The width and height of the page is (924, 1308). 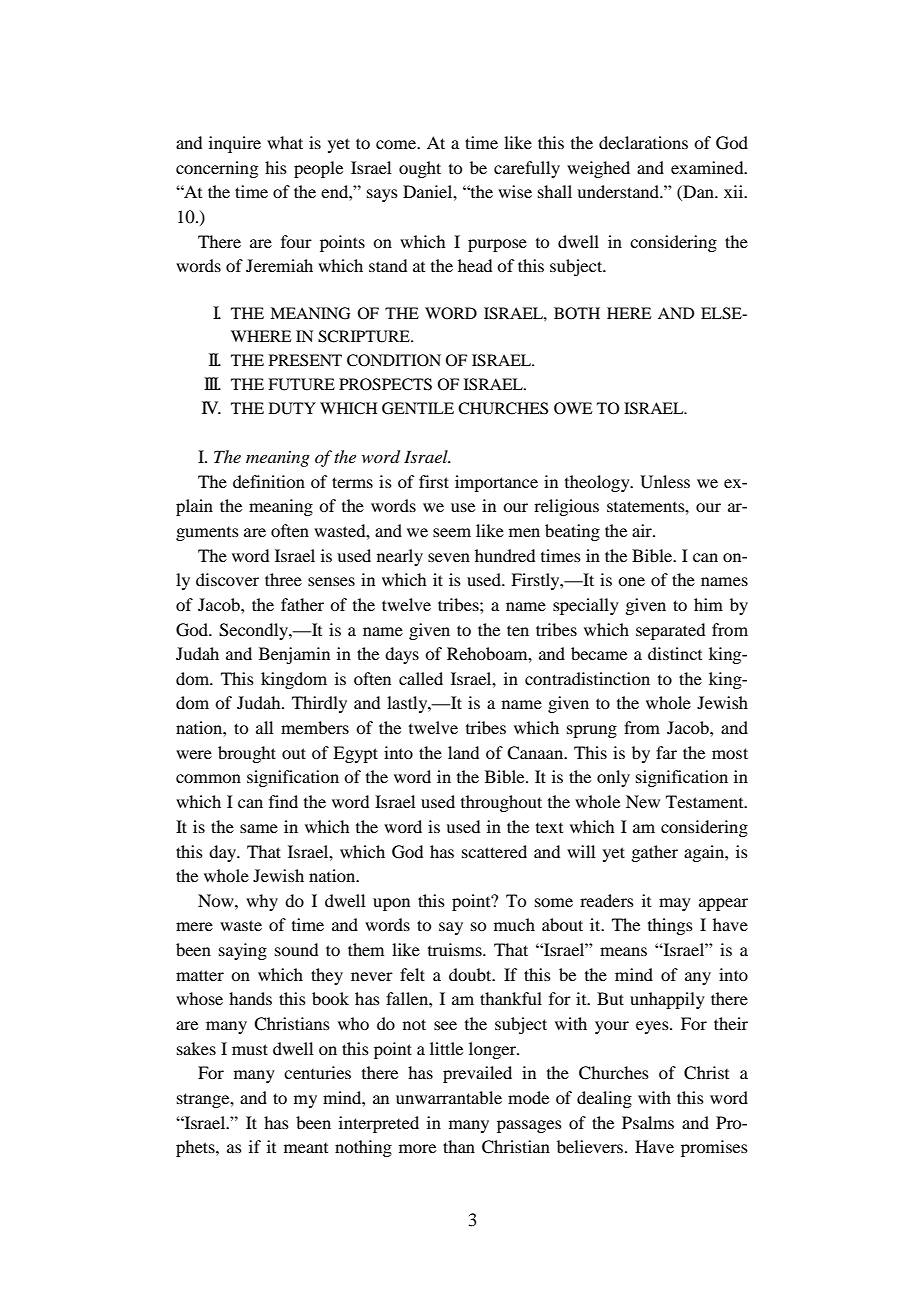 What do you see at coordinates (648, 1122) in the page?
I see `Psalms` at bounding box center [648, 1122].
